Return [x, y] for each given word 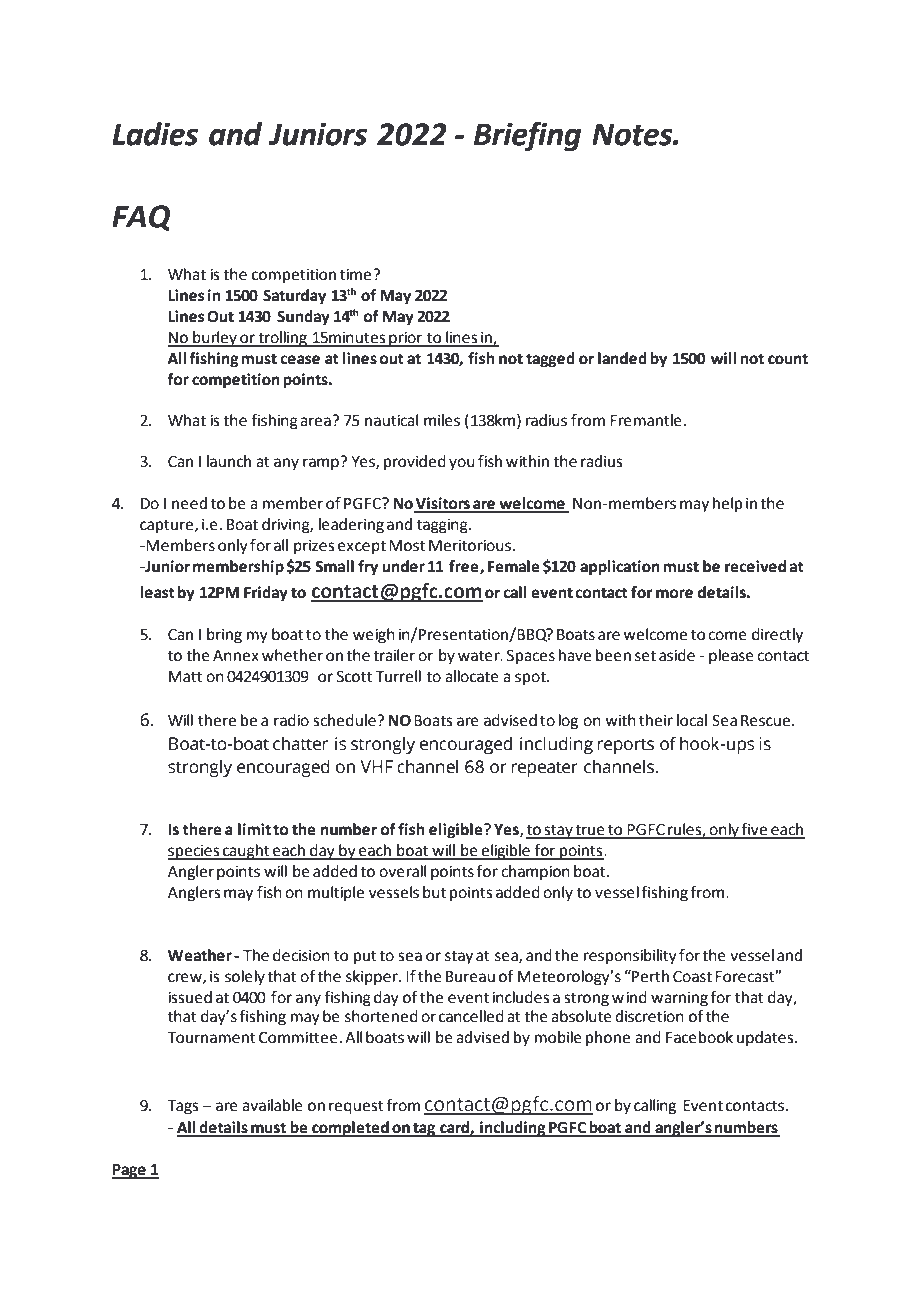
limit [254, 829]
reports [625, 746]
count [788, 359]
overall [402, 871]
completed [350, 1129]
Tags [183, 1107]
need [189, 503]
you [462, 464]
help [727, 505]
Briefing [527, 136]
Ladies [155, 134]
